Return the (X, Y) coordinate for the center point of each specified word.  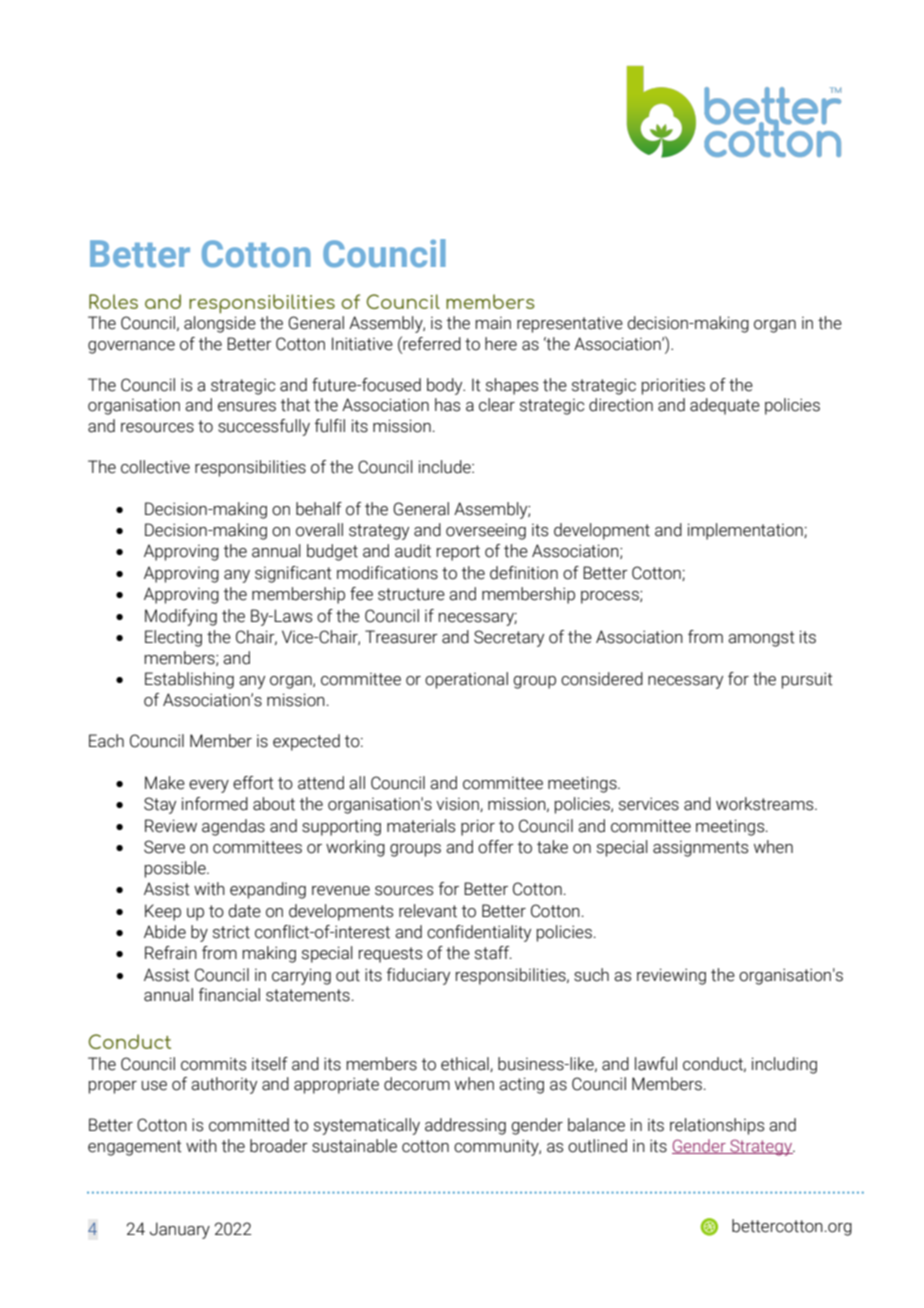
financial (229, 995)
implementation (746, 531)
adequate (725, 406)
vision (458, 804)
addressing (465, 1126)
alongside (220, 324)
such (591, 975)
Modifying (181, 617)
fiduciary (418, 976)
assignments (700, 849)
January (180, 1230)
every (209, 786)
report (458, 553)
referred (431, 343)
